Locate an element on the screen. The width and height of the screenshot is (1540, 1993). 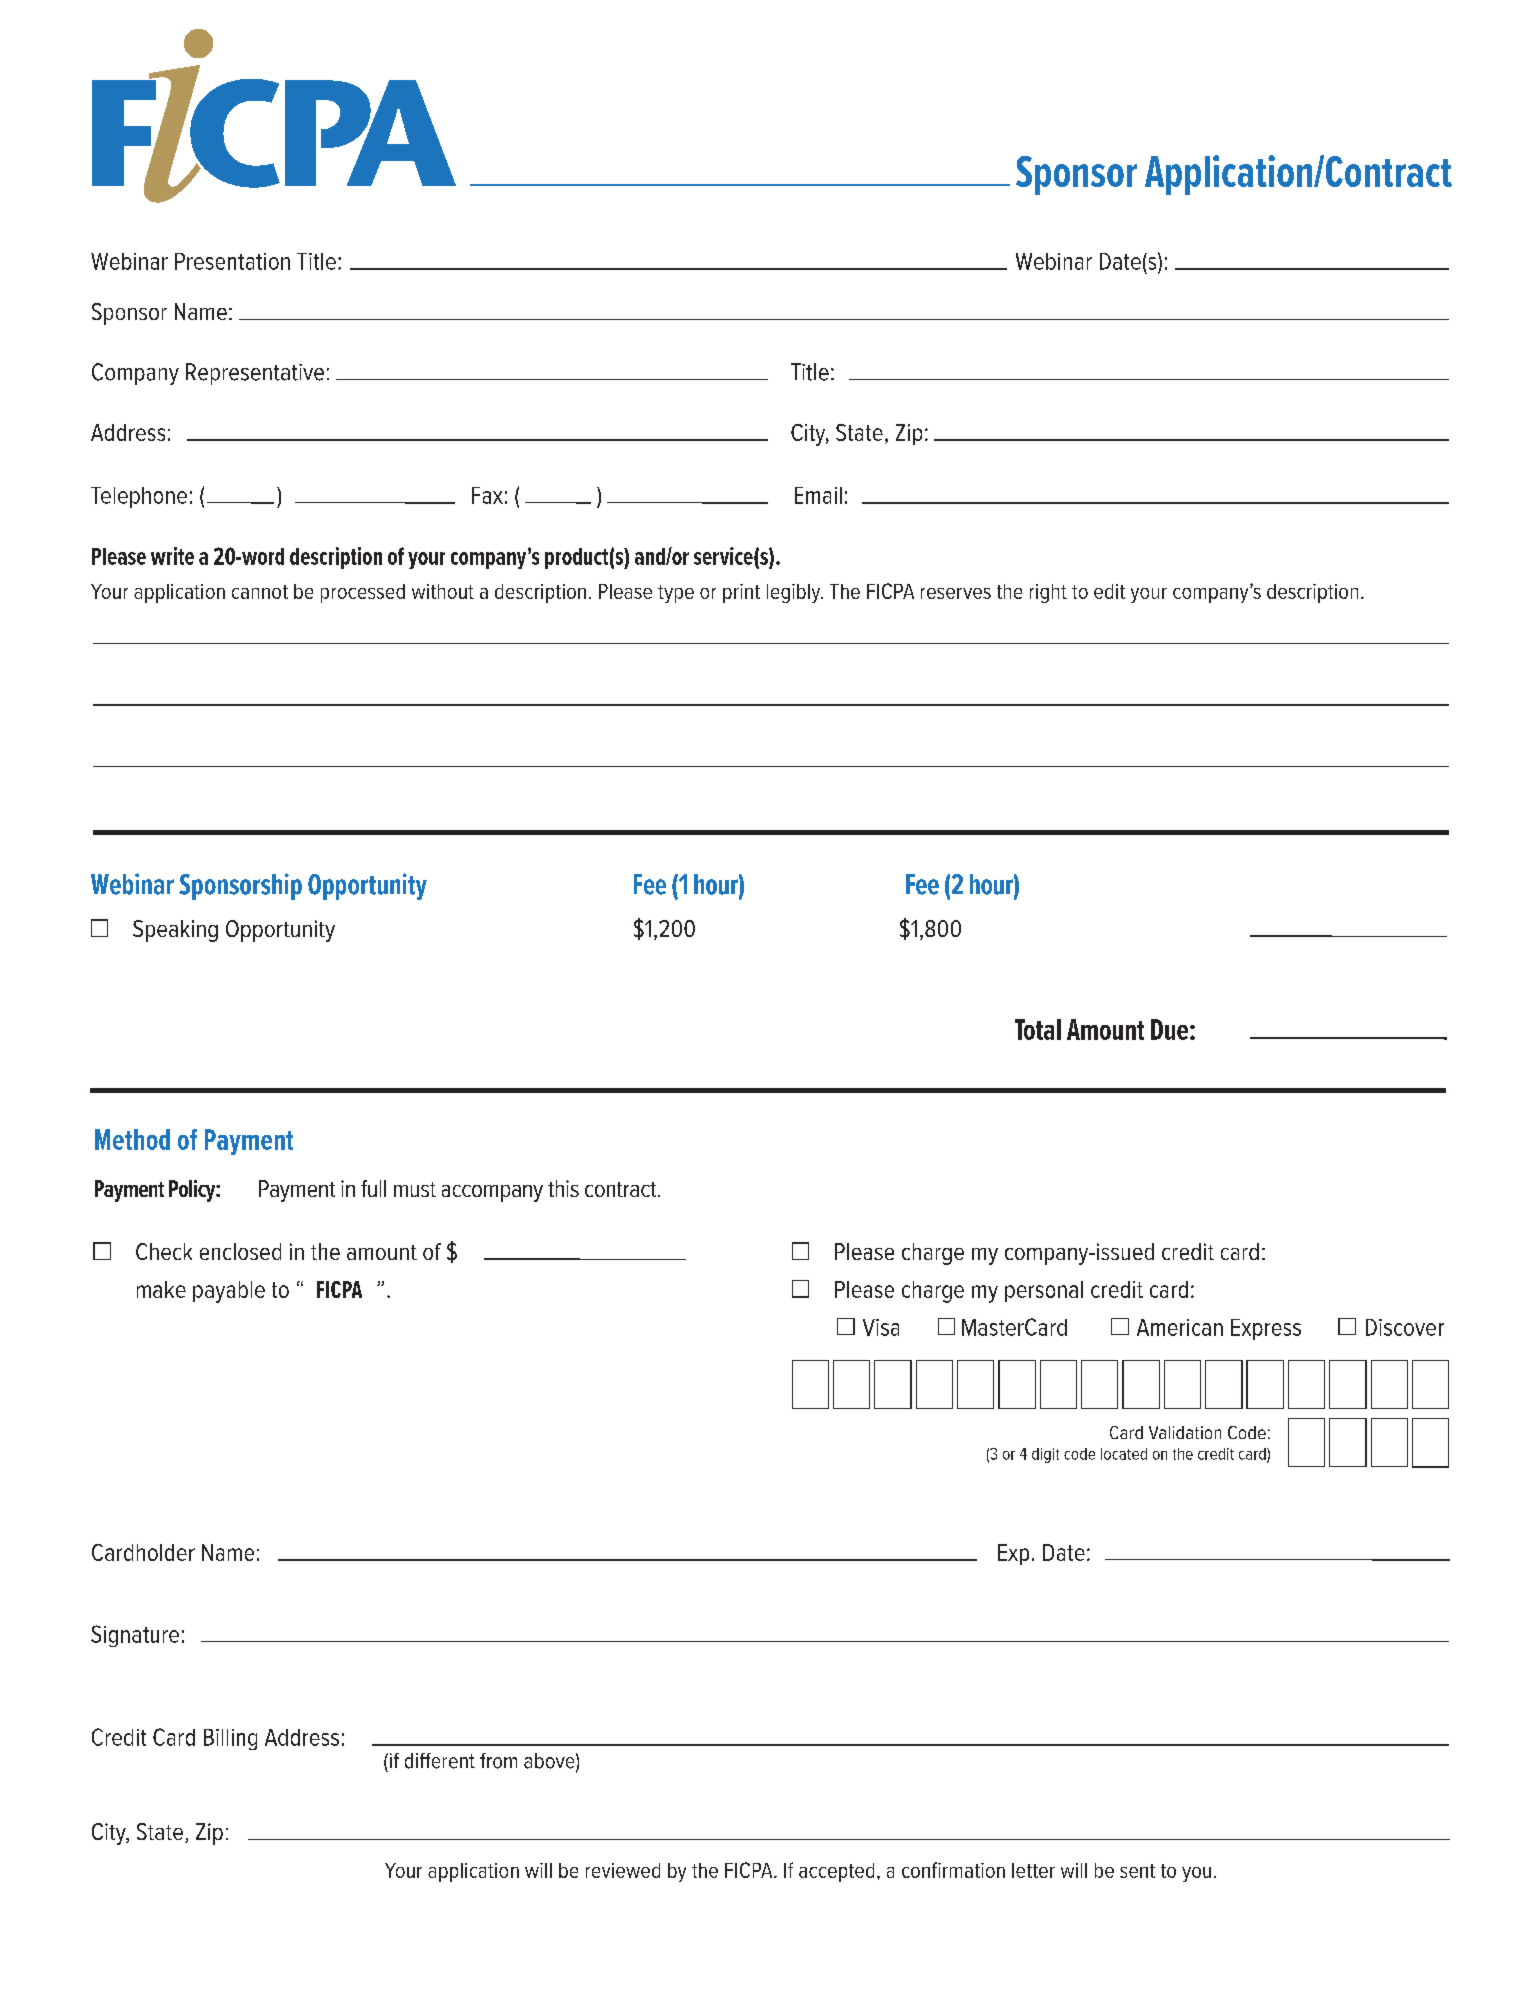
full is located at coordinates (373, 1188).
